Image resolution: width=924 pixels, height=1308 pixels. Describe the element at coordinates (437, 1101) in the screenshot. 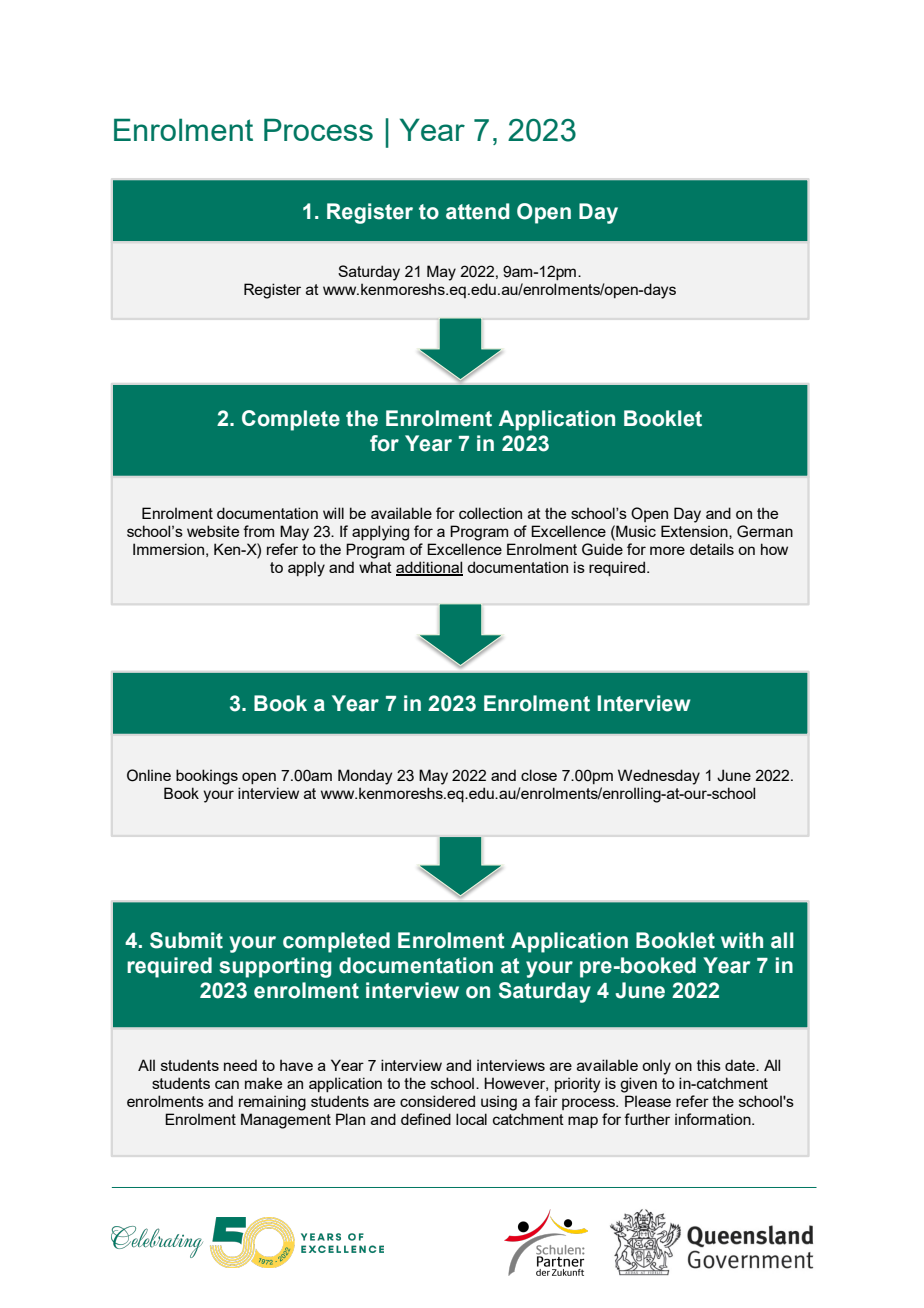

I see `considered` at that location.
